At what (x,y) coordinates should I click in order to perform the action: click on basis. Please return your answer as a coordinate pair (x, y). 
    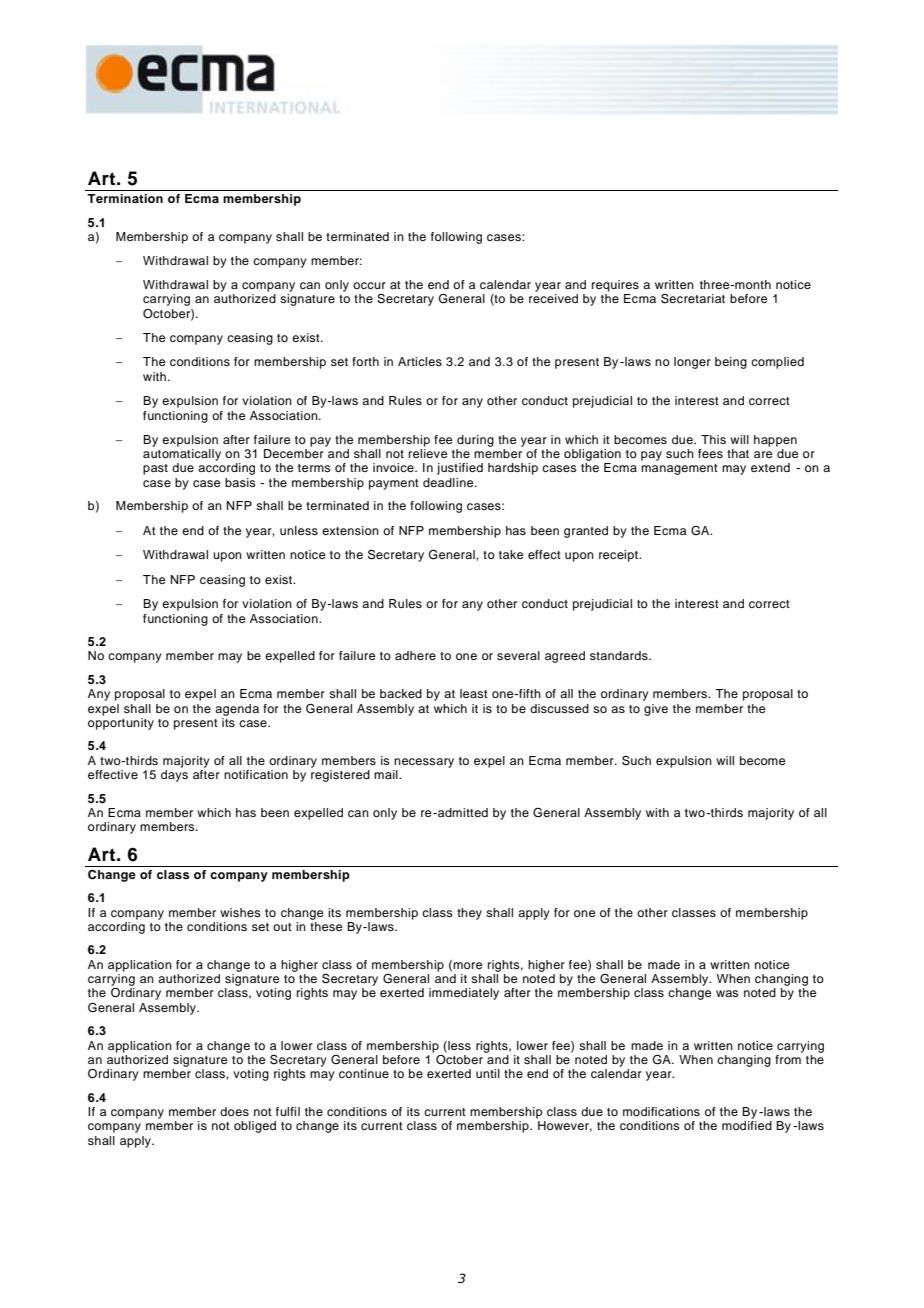
    Looking at the image, I should click on (240, 482).
